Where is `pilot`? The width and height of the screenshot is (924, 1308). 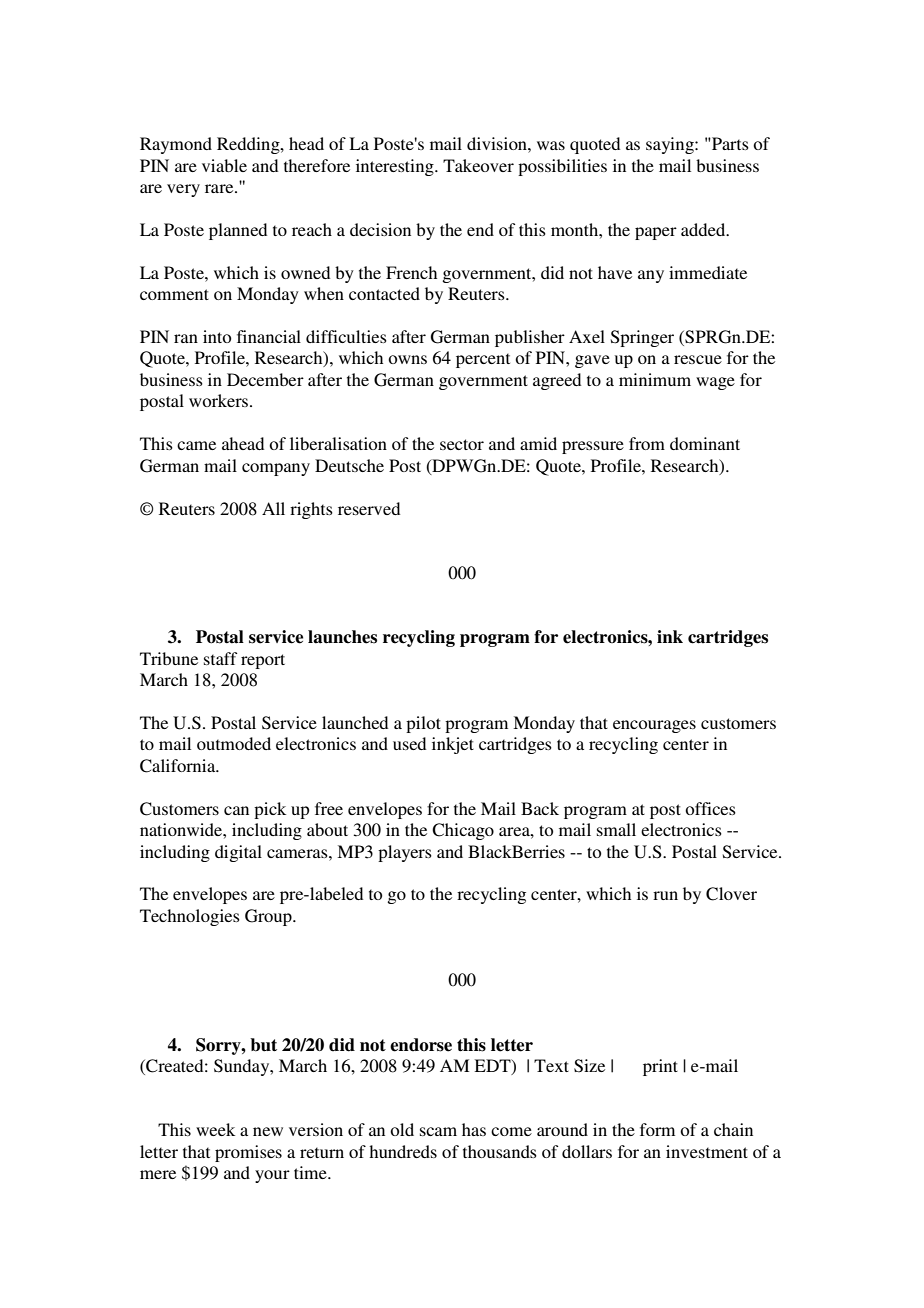 pilot is located at coordinates (423, 724).
